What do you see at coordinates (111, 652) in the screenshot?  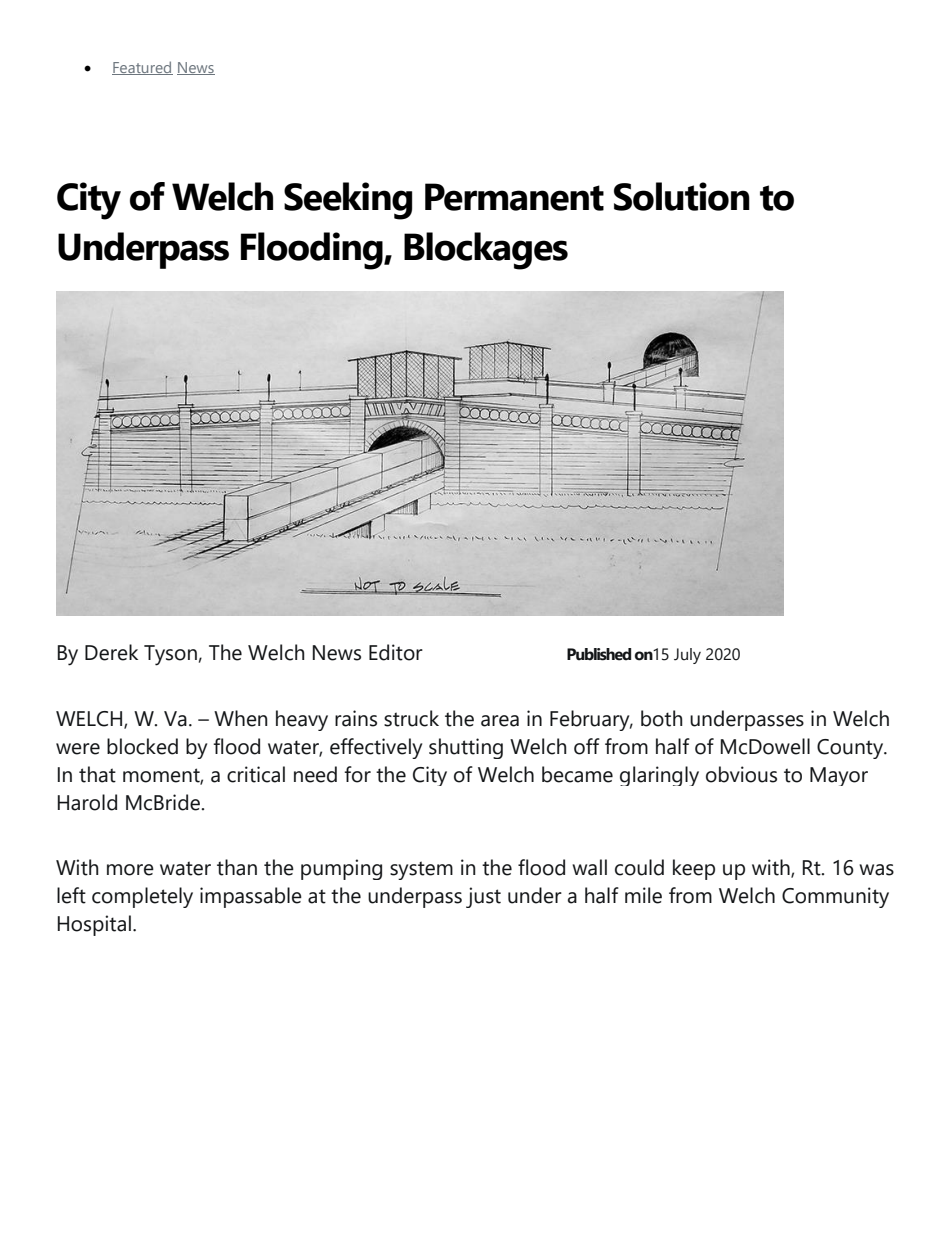 I see `Derek` at bounding box center [111, 652].
